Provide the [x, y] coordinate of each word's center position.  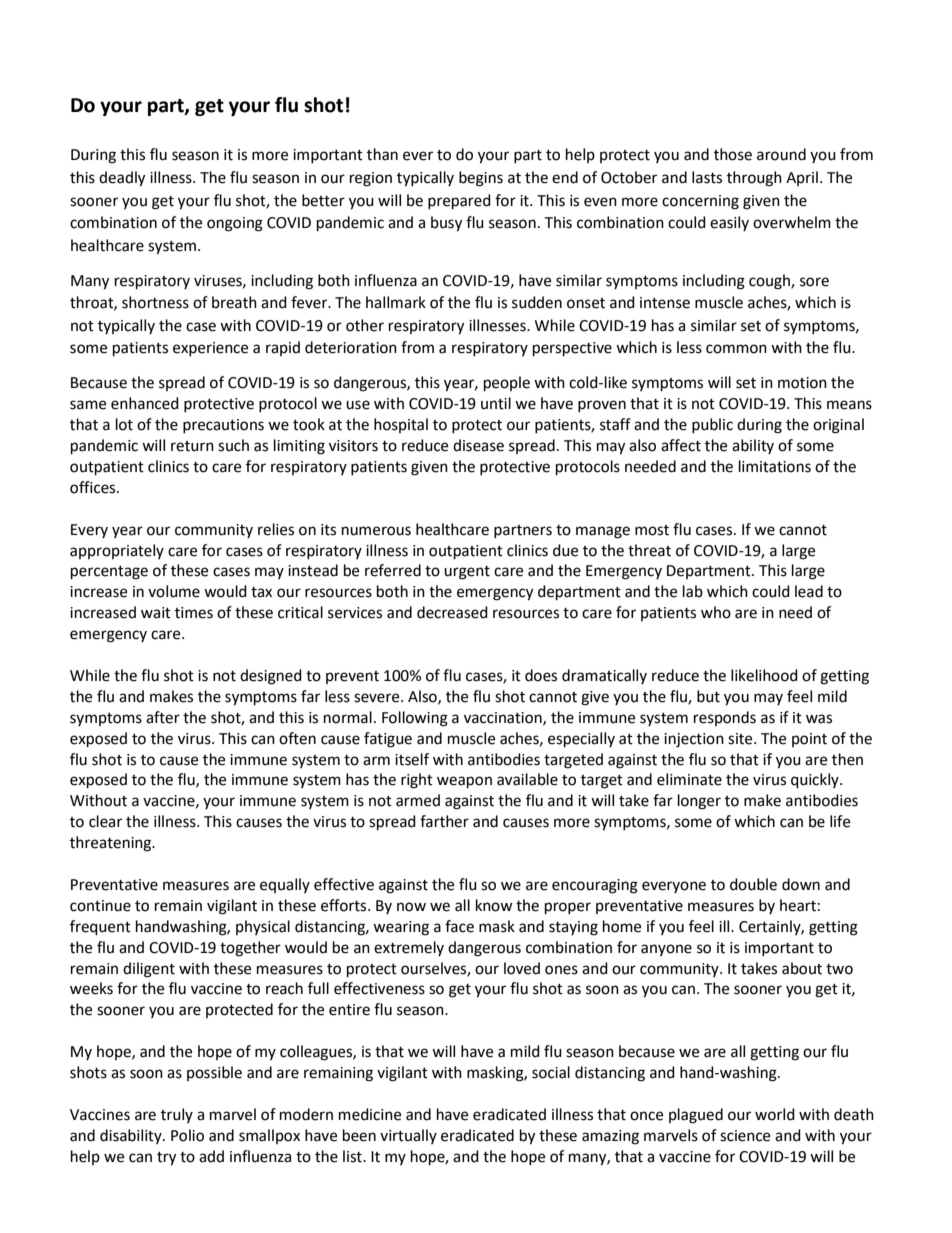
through [754, 179]
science [745, 1136]
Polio [187, 1135]
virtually [408, 1136]
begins [481, 179]
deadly [122, 179]
